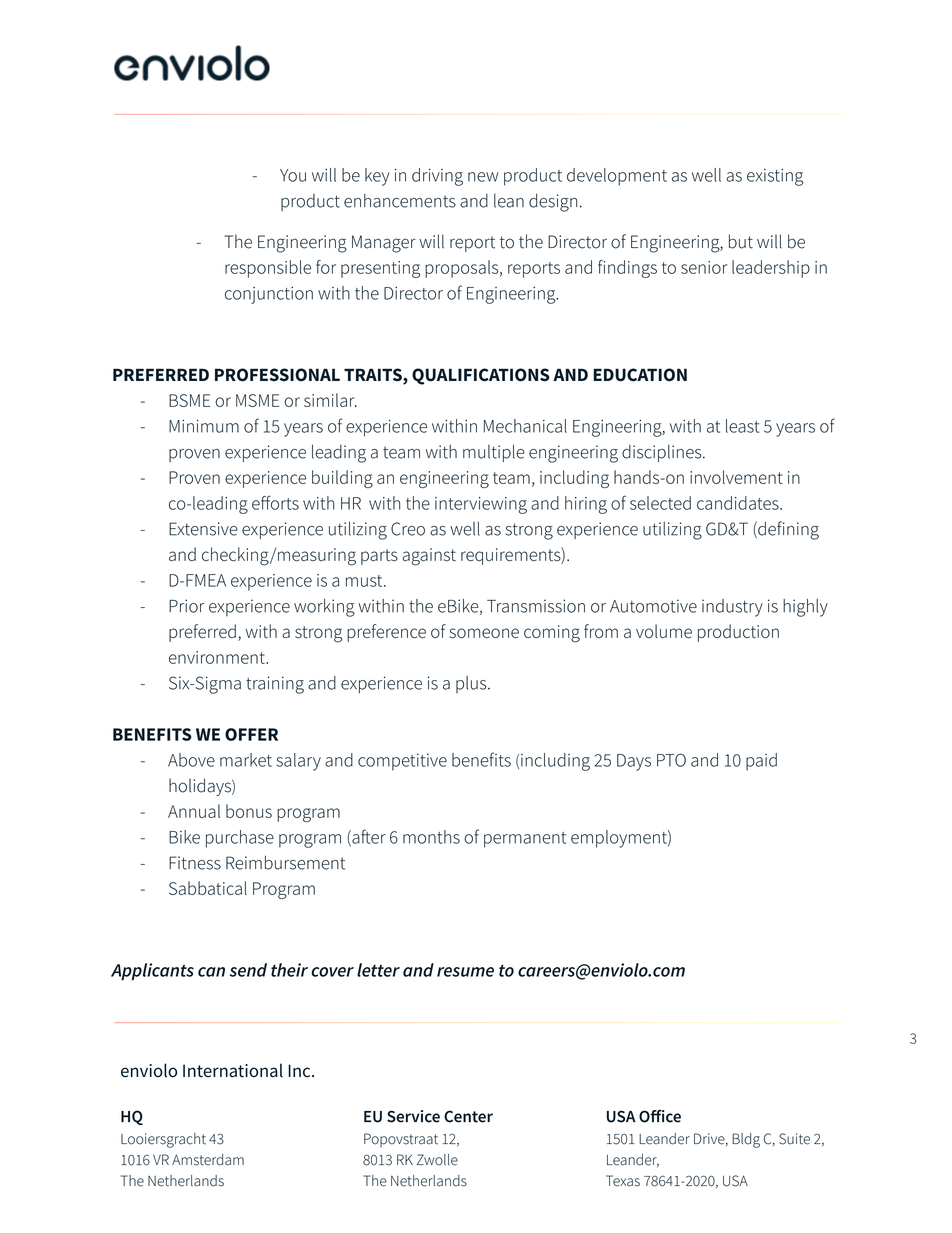  I want to click on Center, so click(468, 1116).
